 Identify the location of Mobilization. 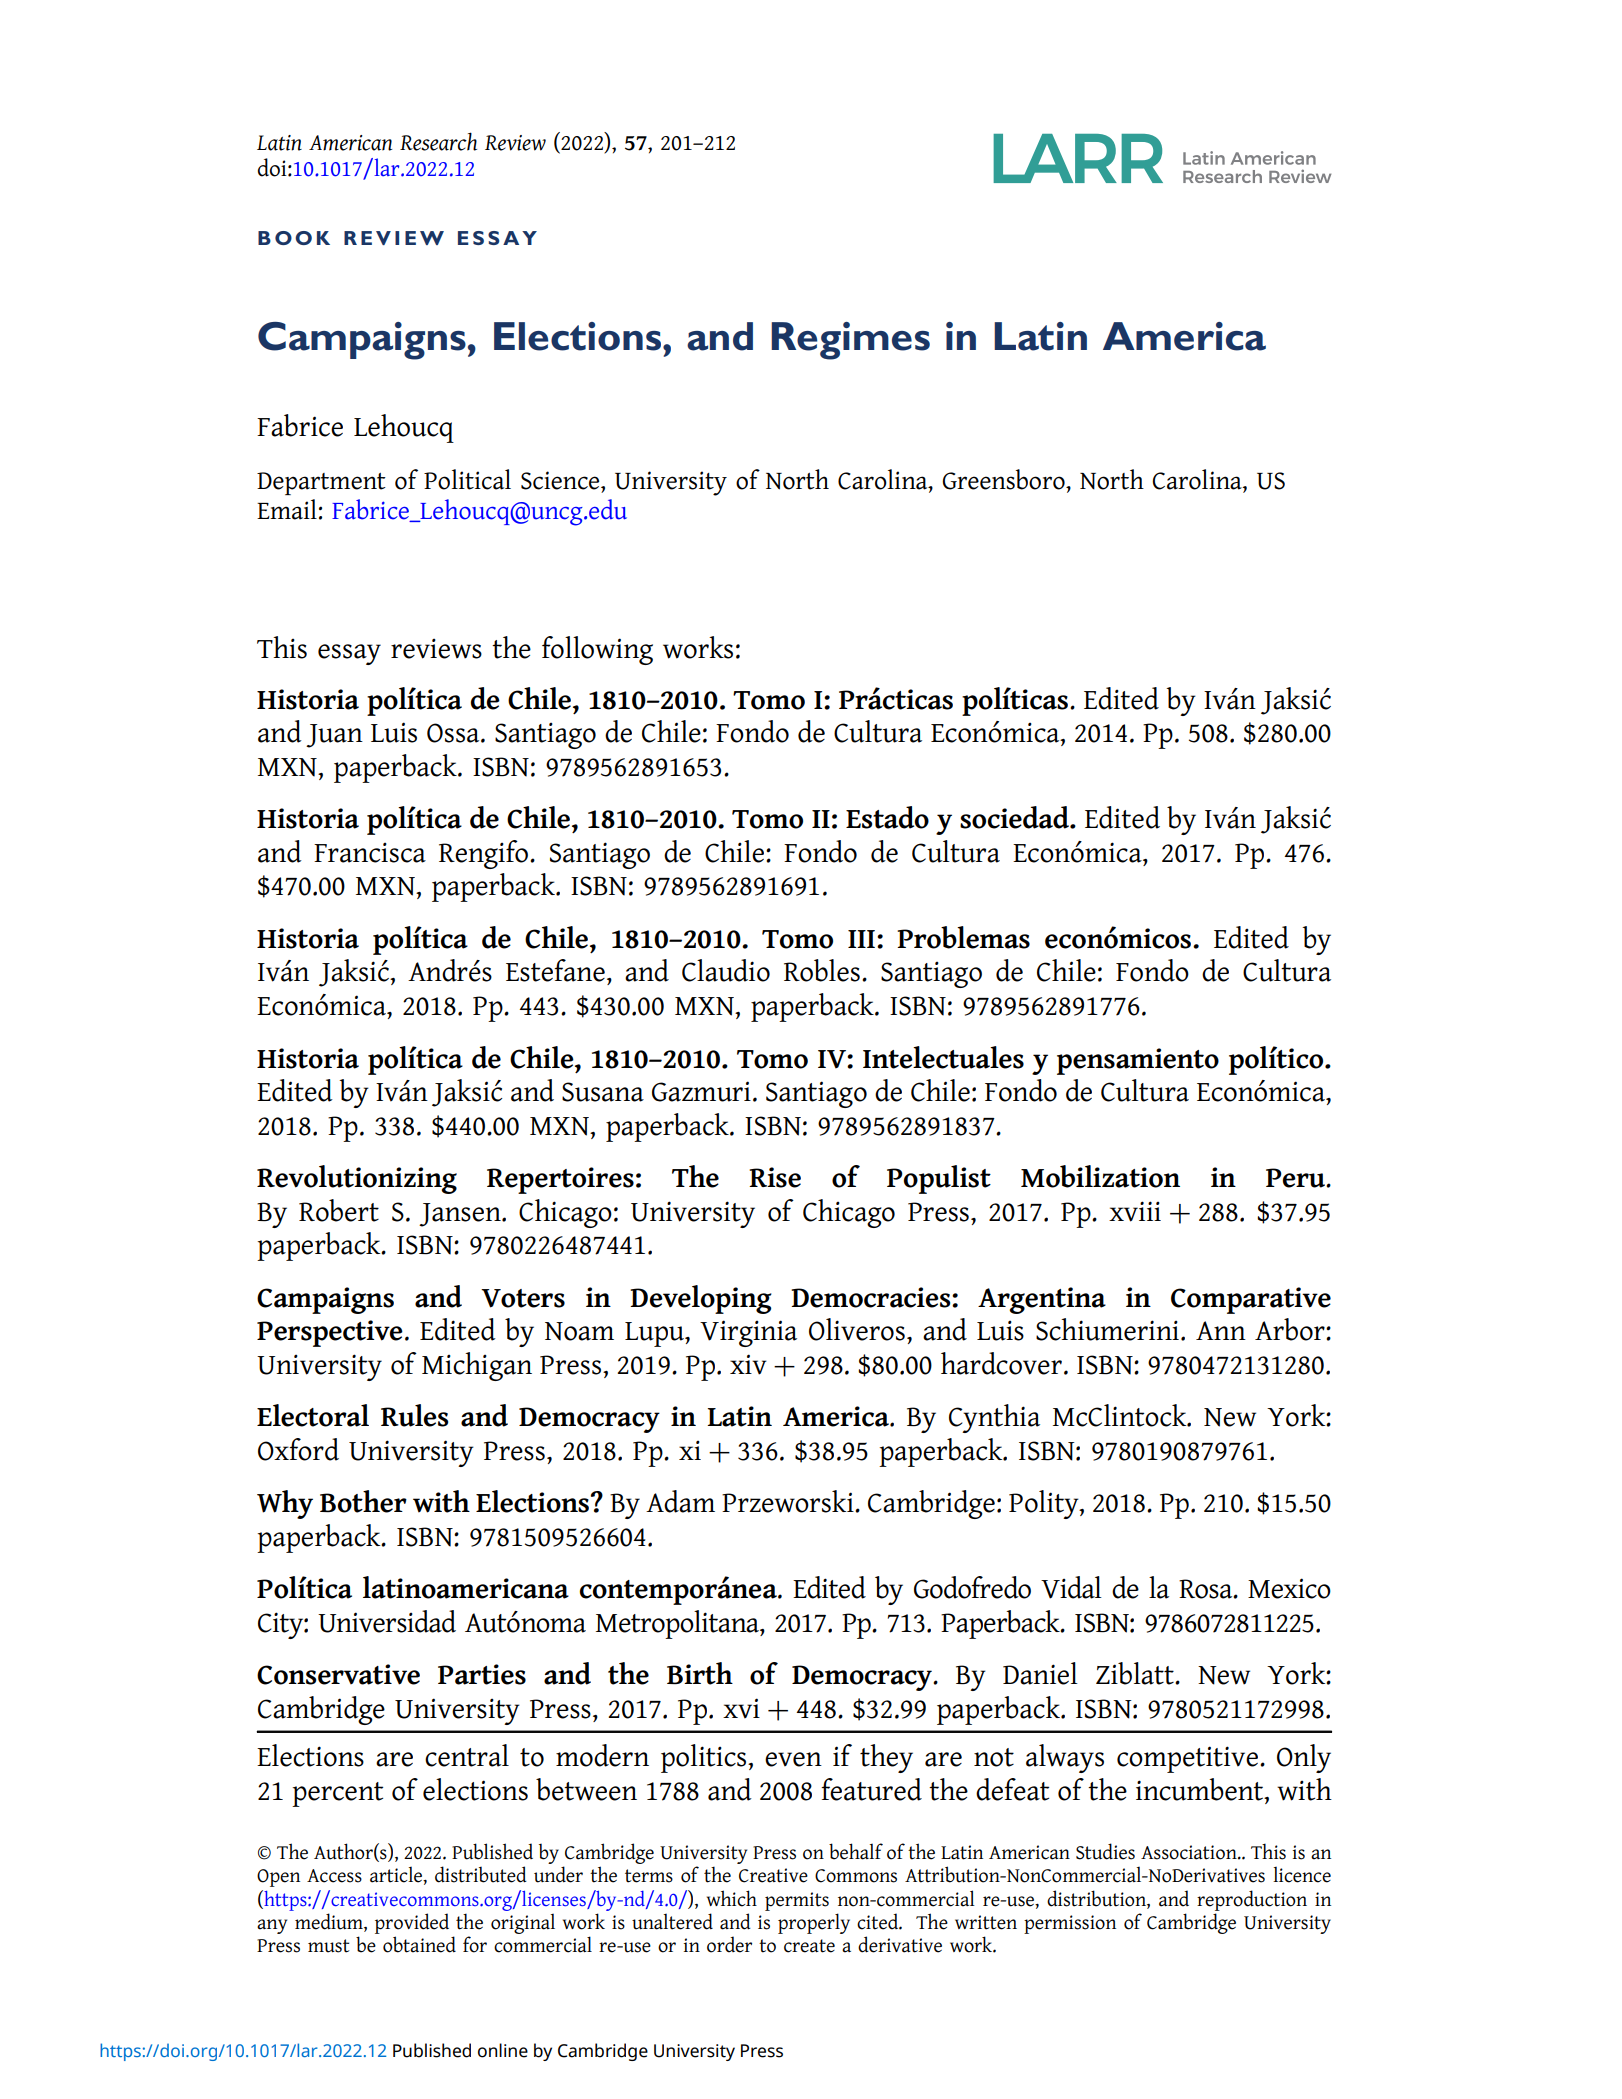
(1100, 1176).
